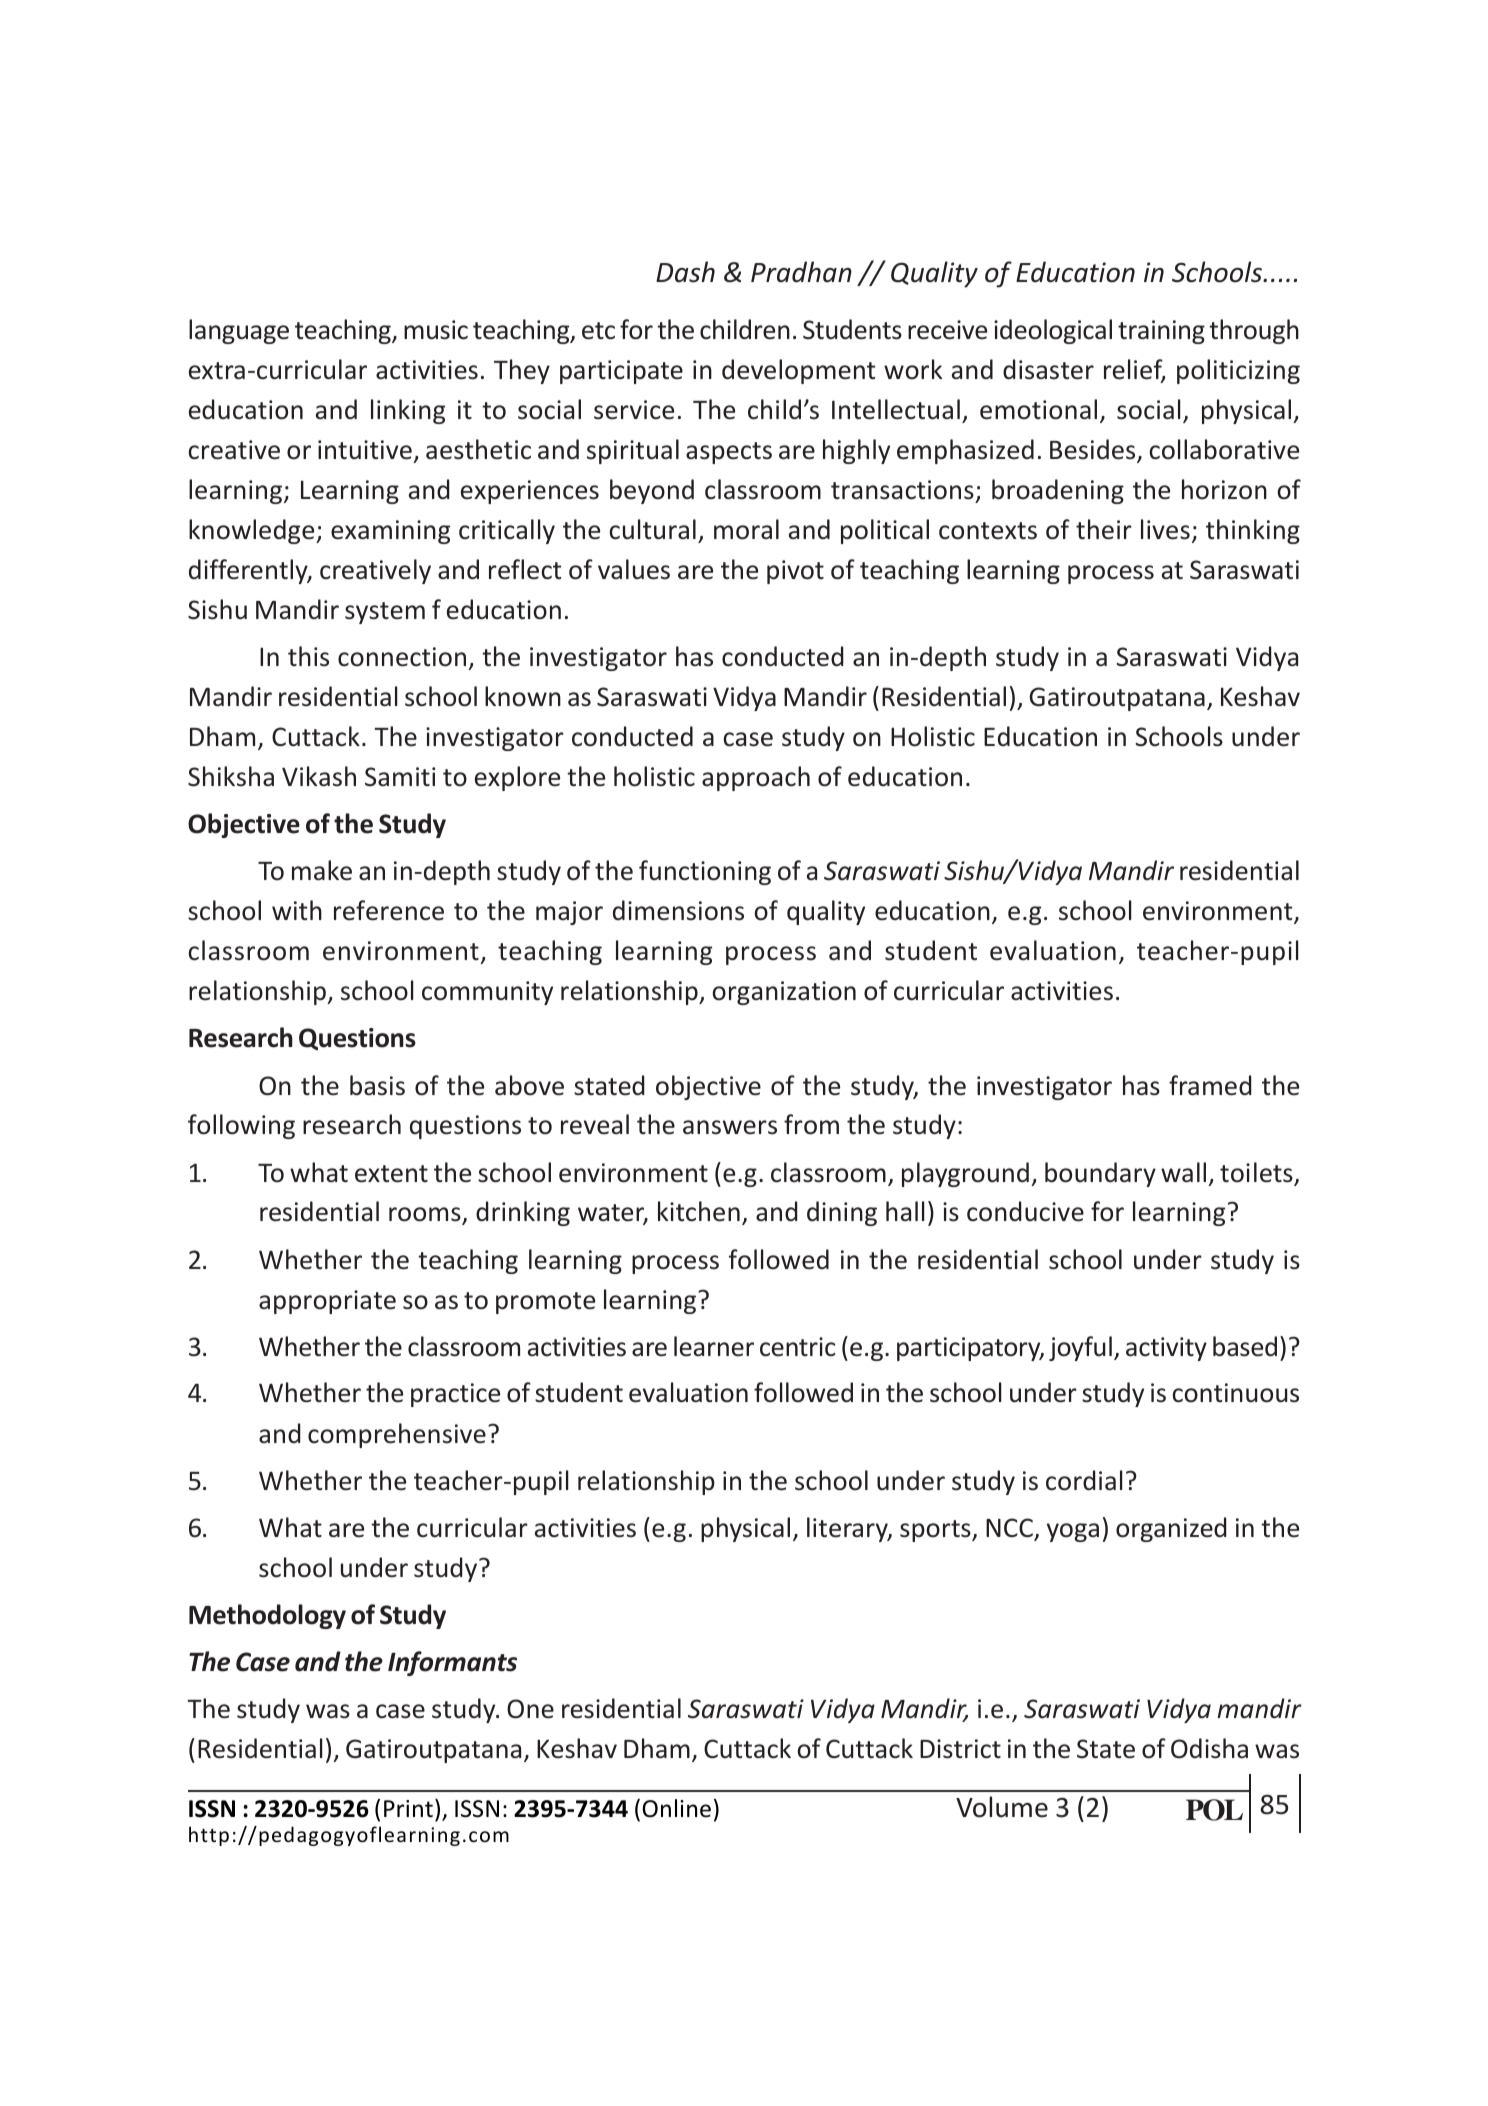 The image size is (1488, 2106). Describe the element at coordinates (1161, 332) in the screenshot. I see `training` at that location.
